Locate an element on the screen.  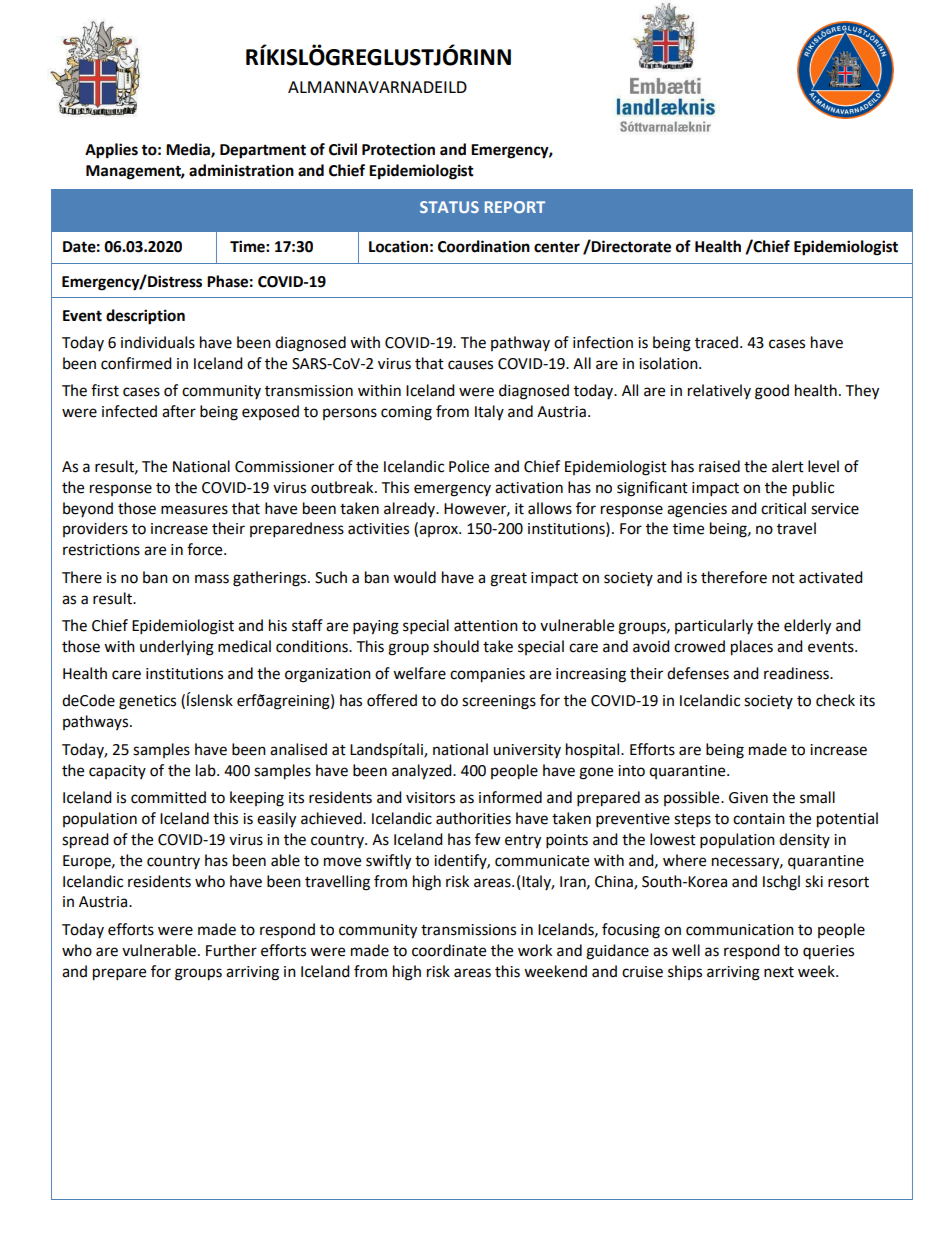
not is located at coordinates (783, 578).
